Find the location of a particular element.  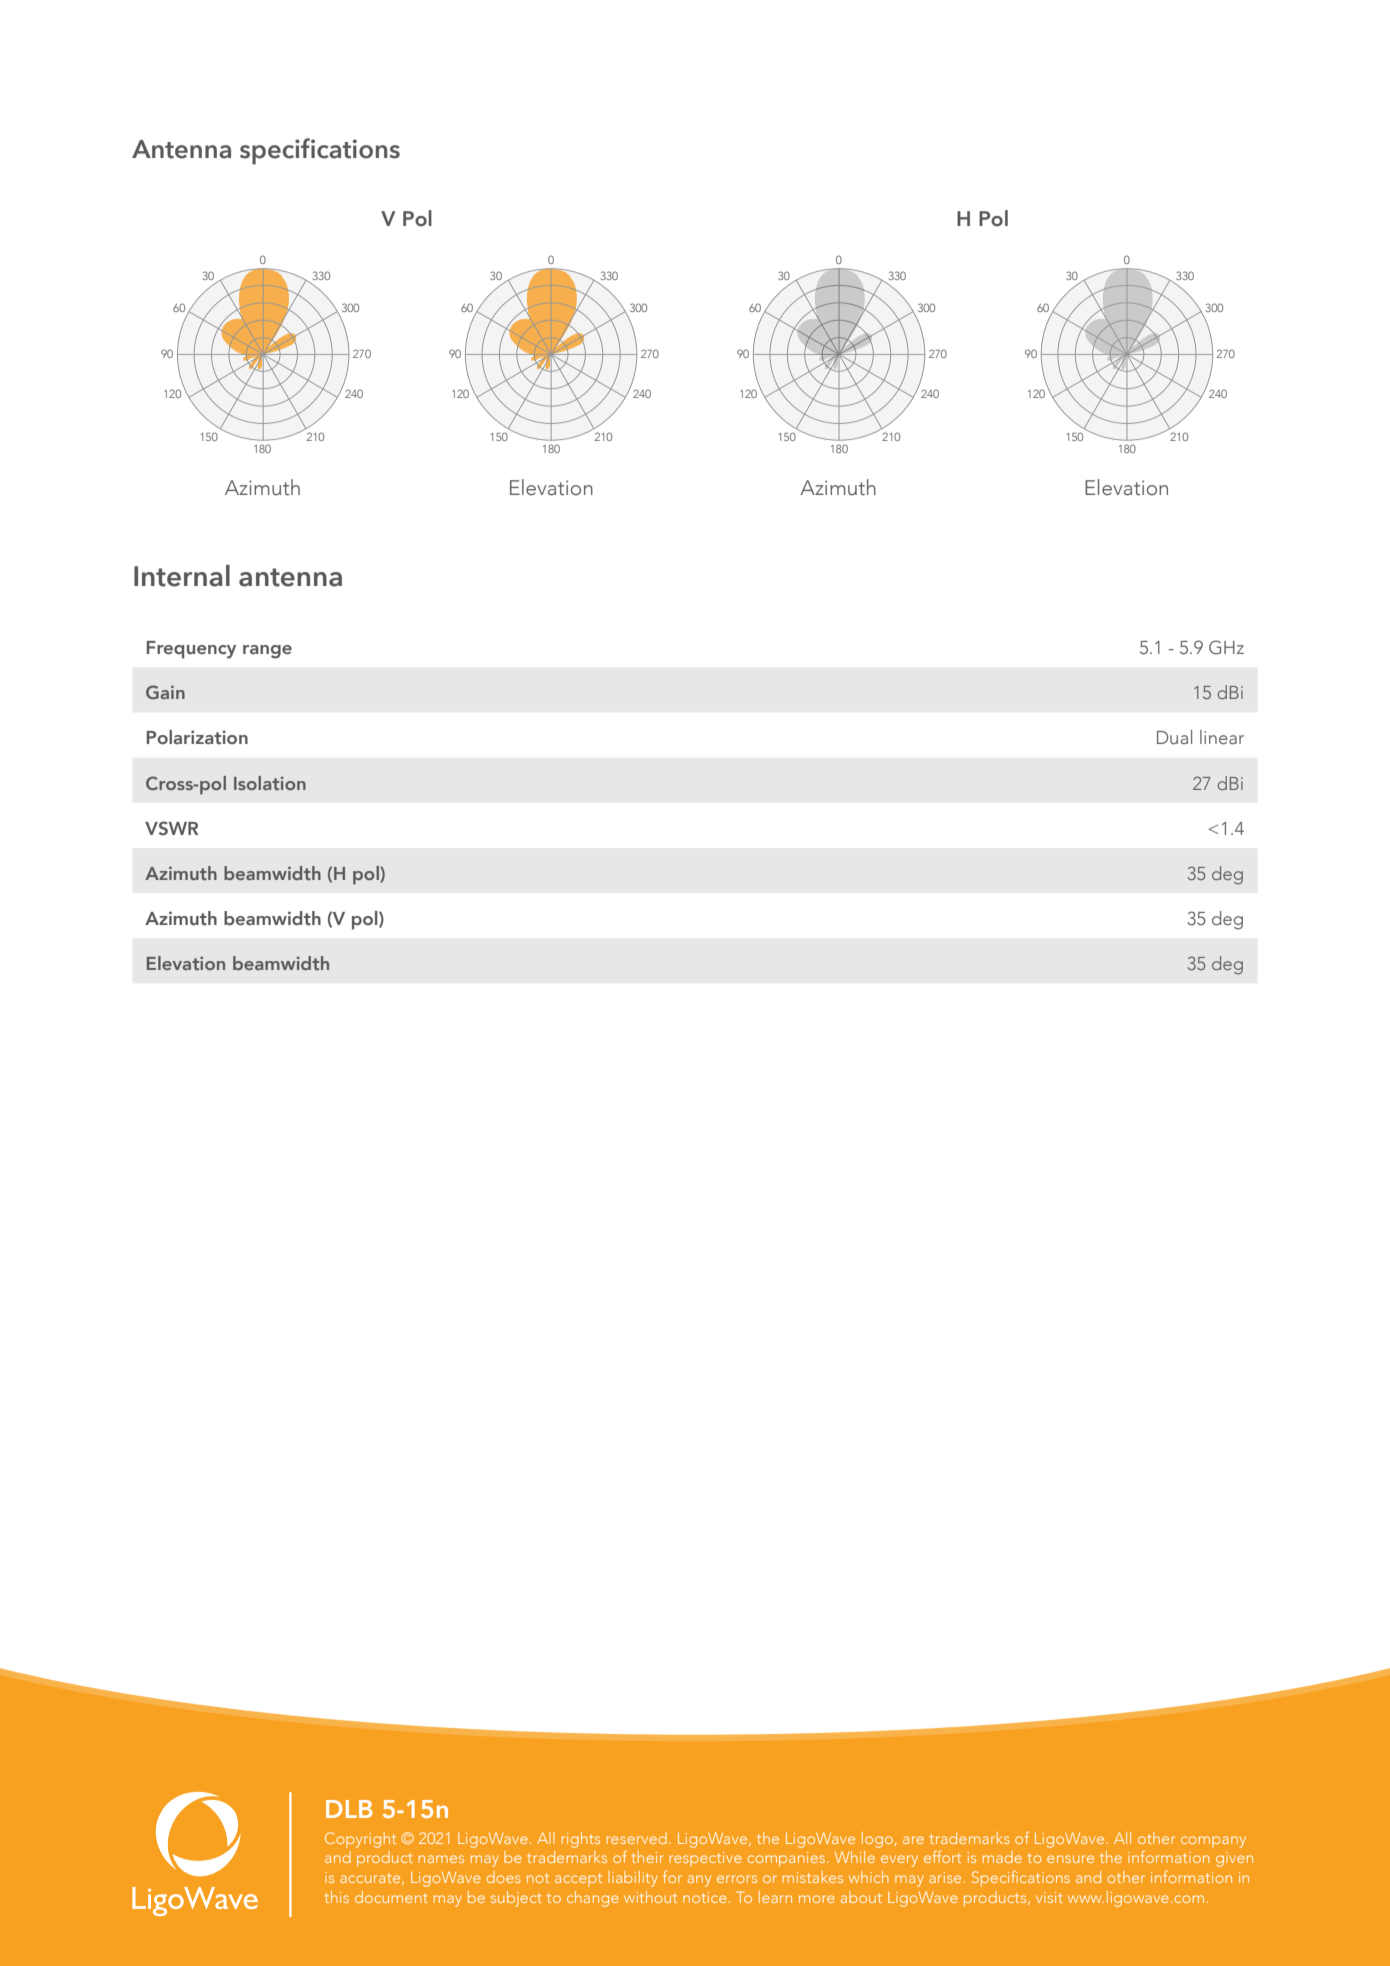

Dual is located at coordinates (1174, 737).
